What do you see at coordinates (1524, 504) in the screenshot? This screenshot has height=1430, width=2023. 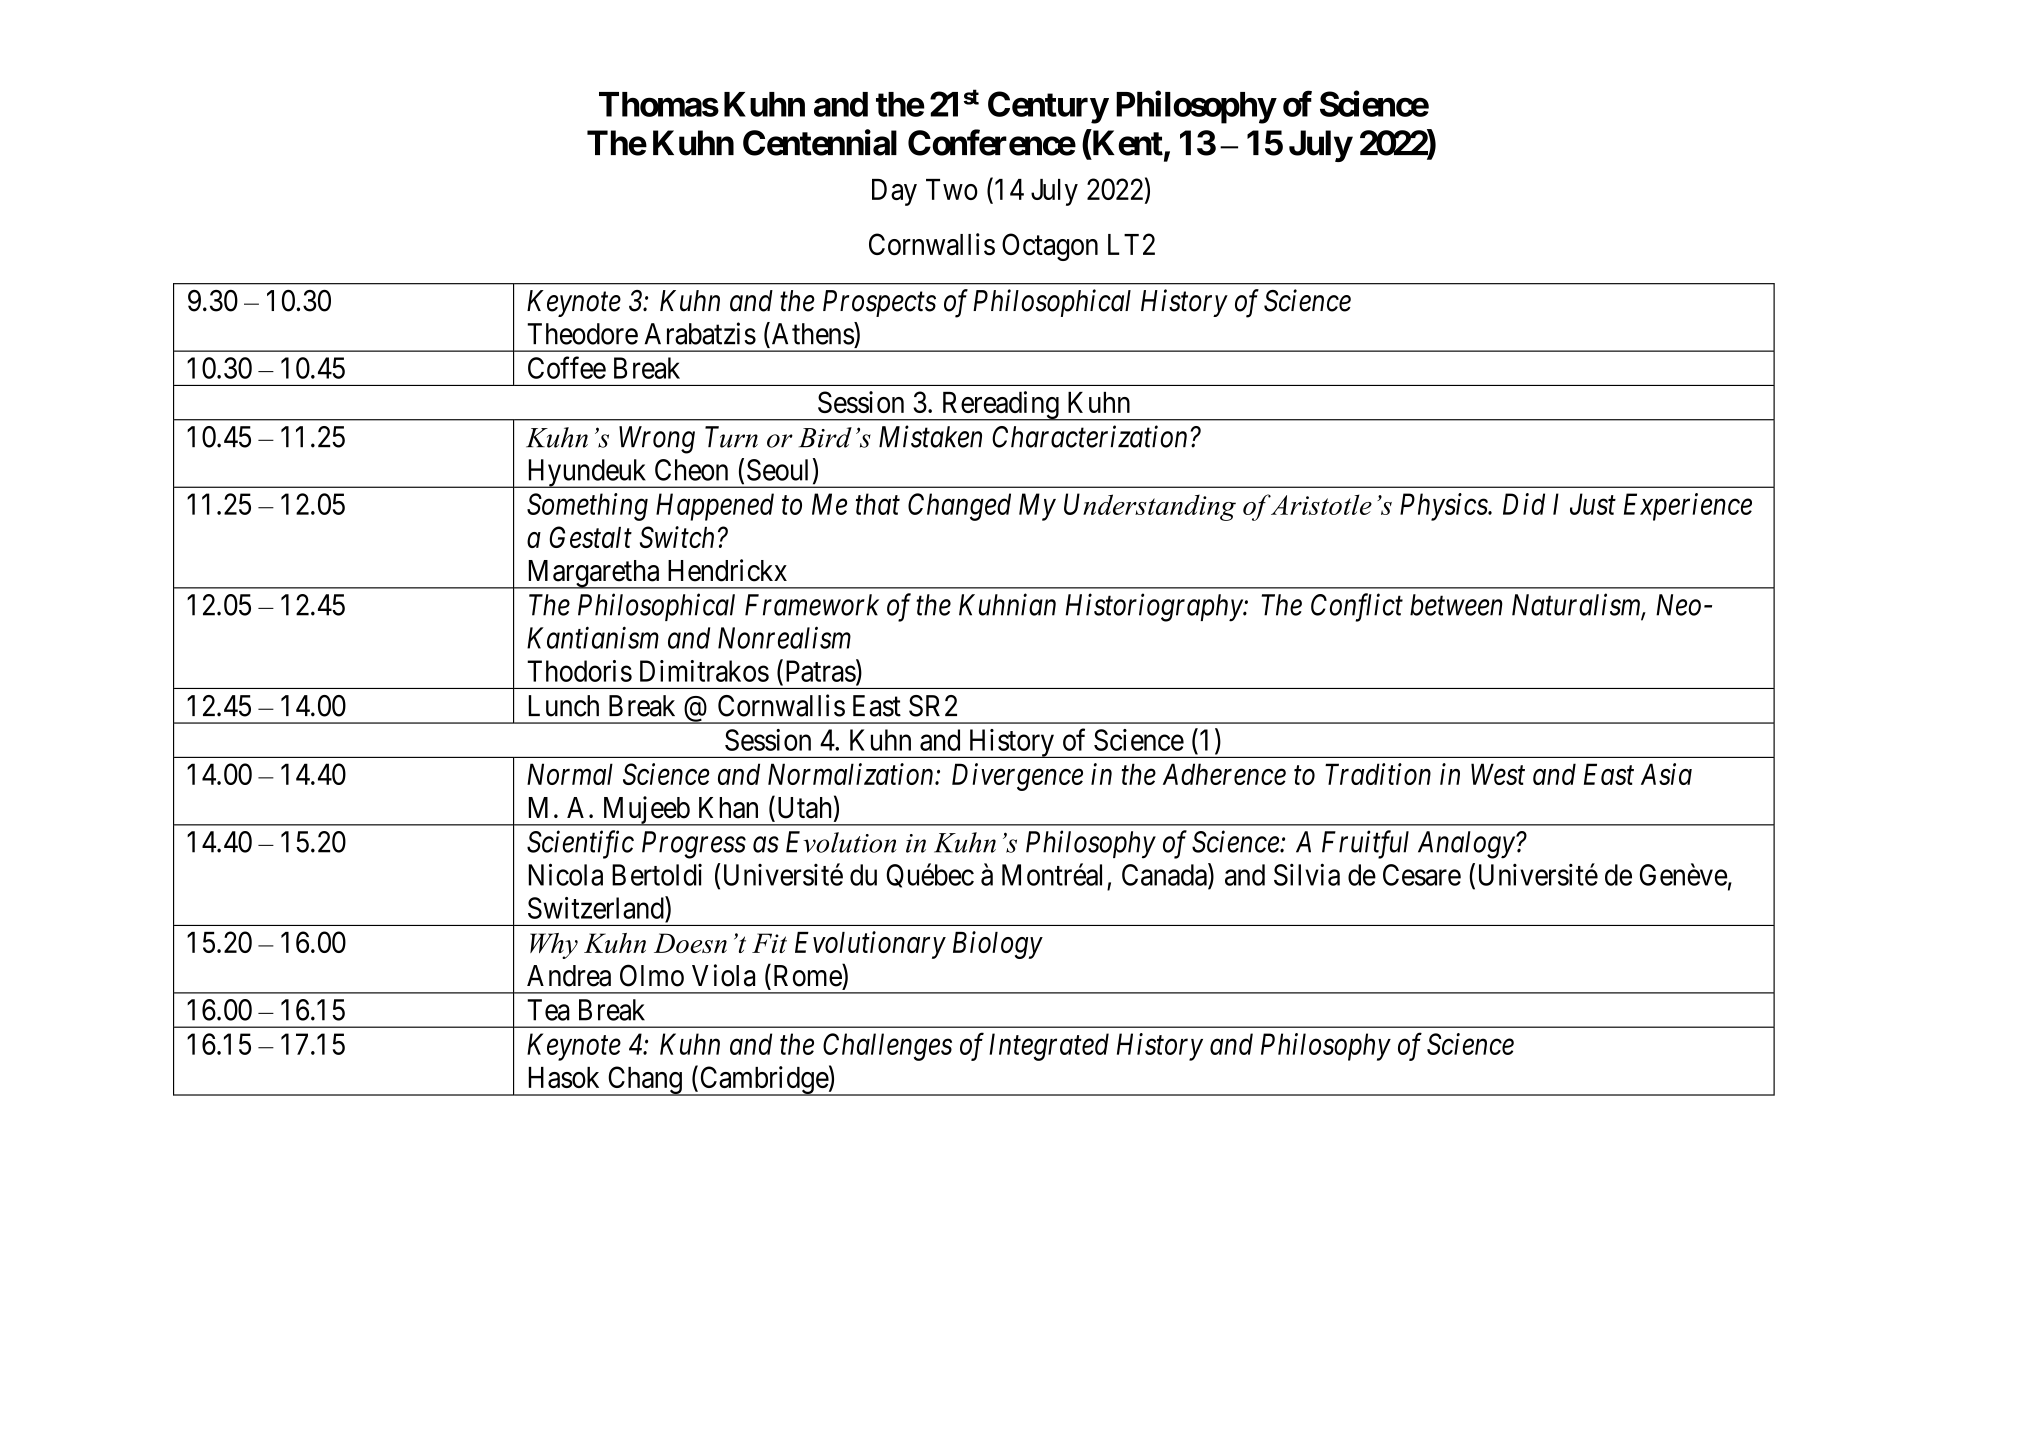 I see `Did` at bounding box center [1524, 504].
